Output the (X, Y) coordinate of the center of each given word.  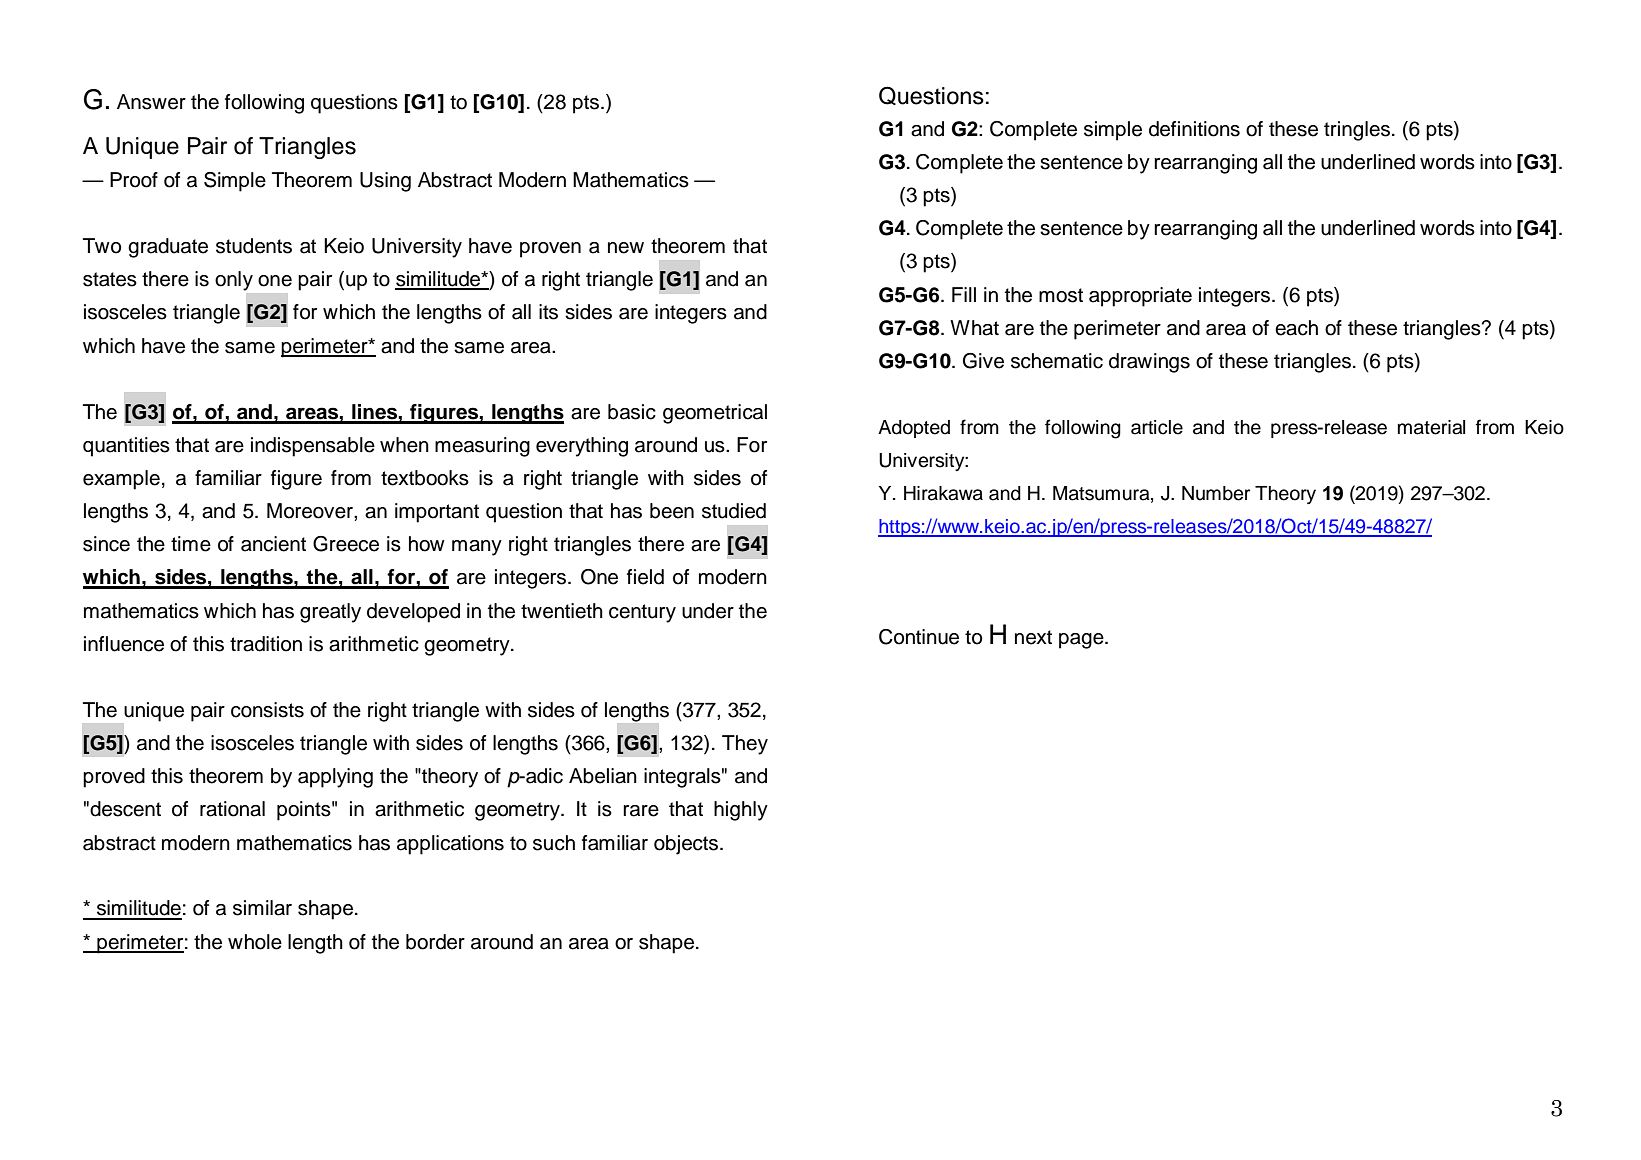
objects (687, 845)
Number (1216, 493)
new (626, 248)
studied (734, 511)
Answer (151, 102)
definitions (1194, 129)
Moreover (311, 511)
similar (262, 908)
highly (741, 811)
